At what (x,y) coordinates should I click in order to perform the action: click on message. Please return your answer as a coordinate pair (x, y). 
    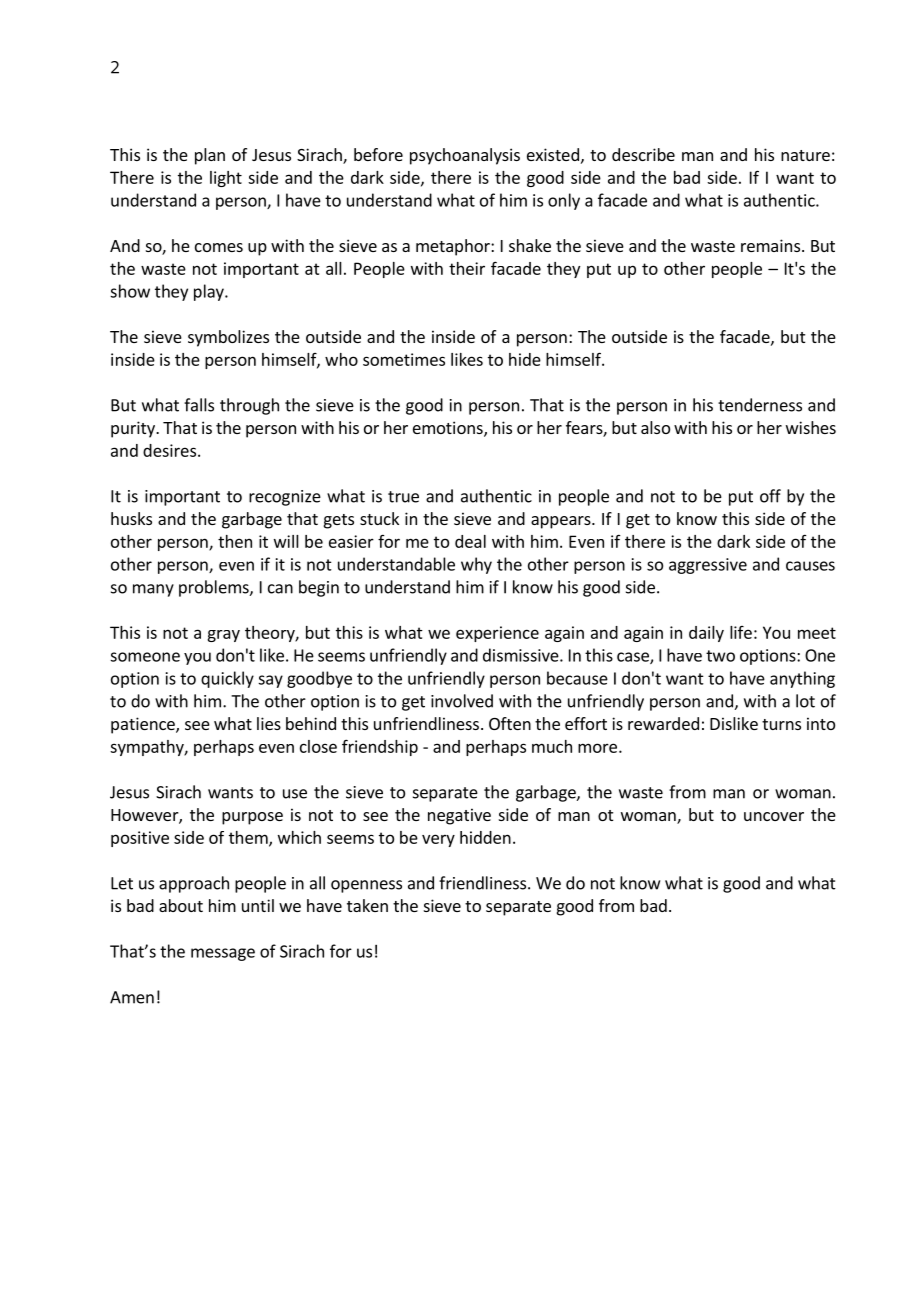
    Looking at the image, I should click on (223, 954).
